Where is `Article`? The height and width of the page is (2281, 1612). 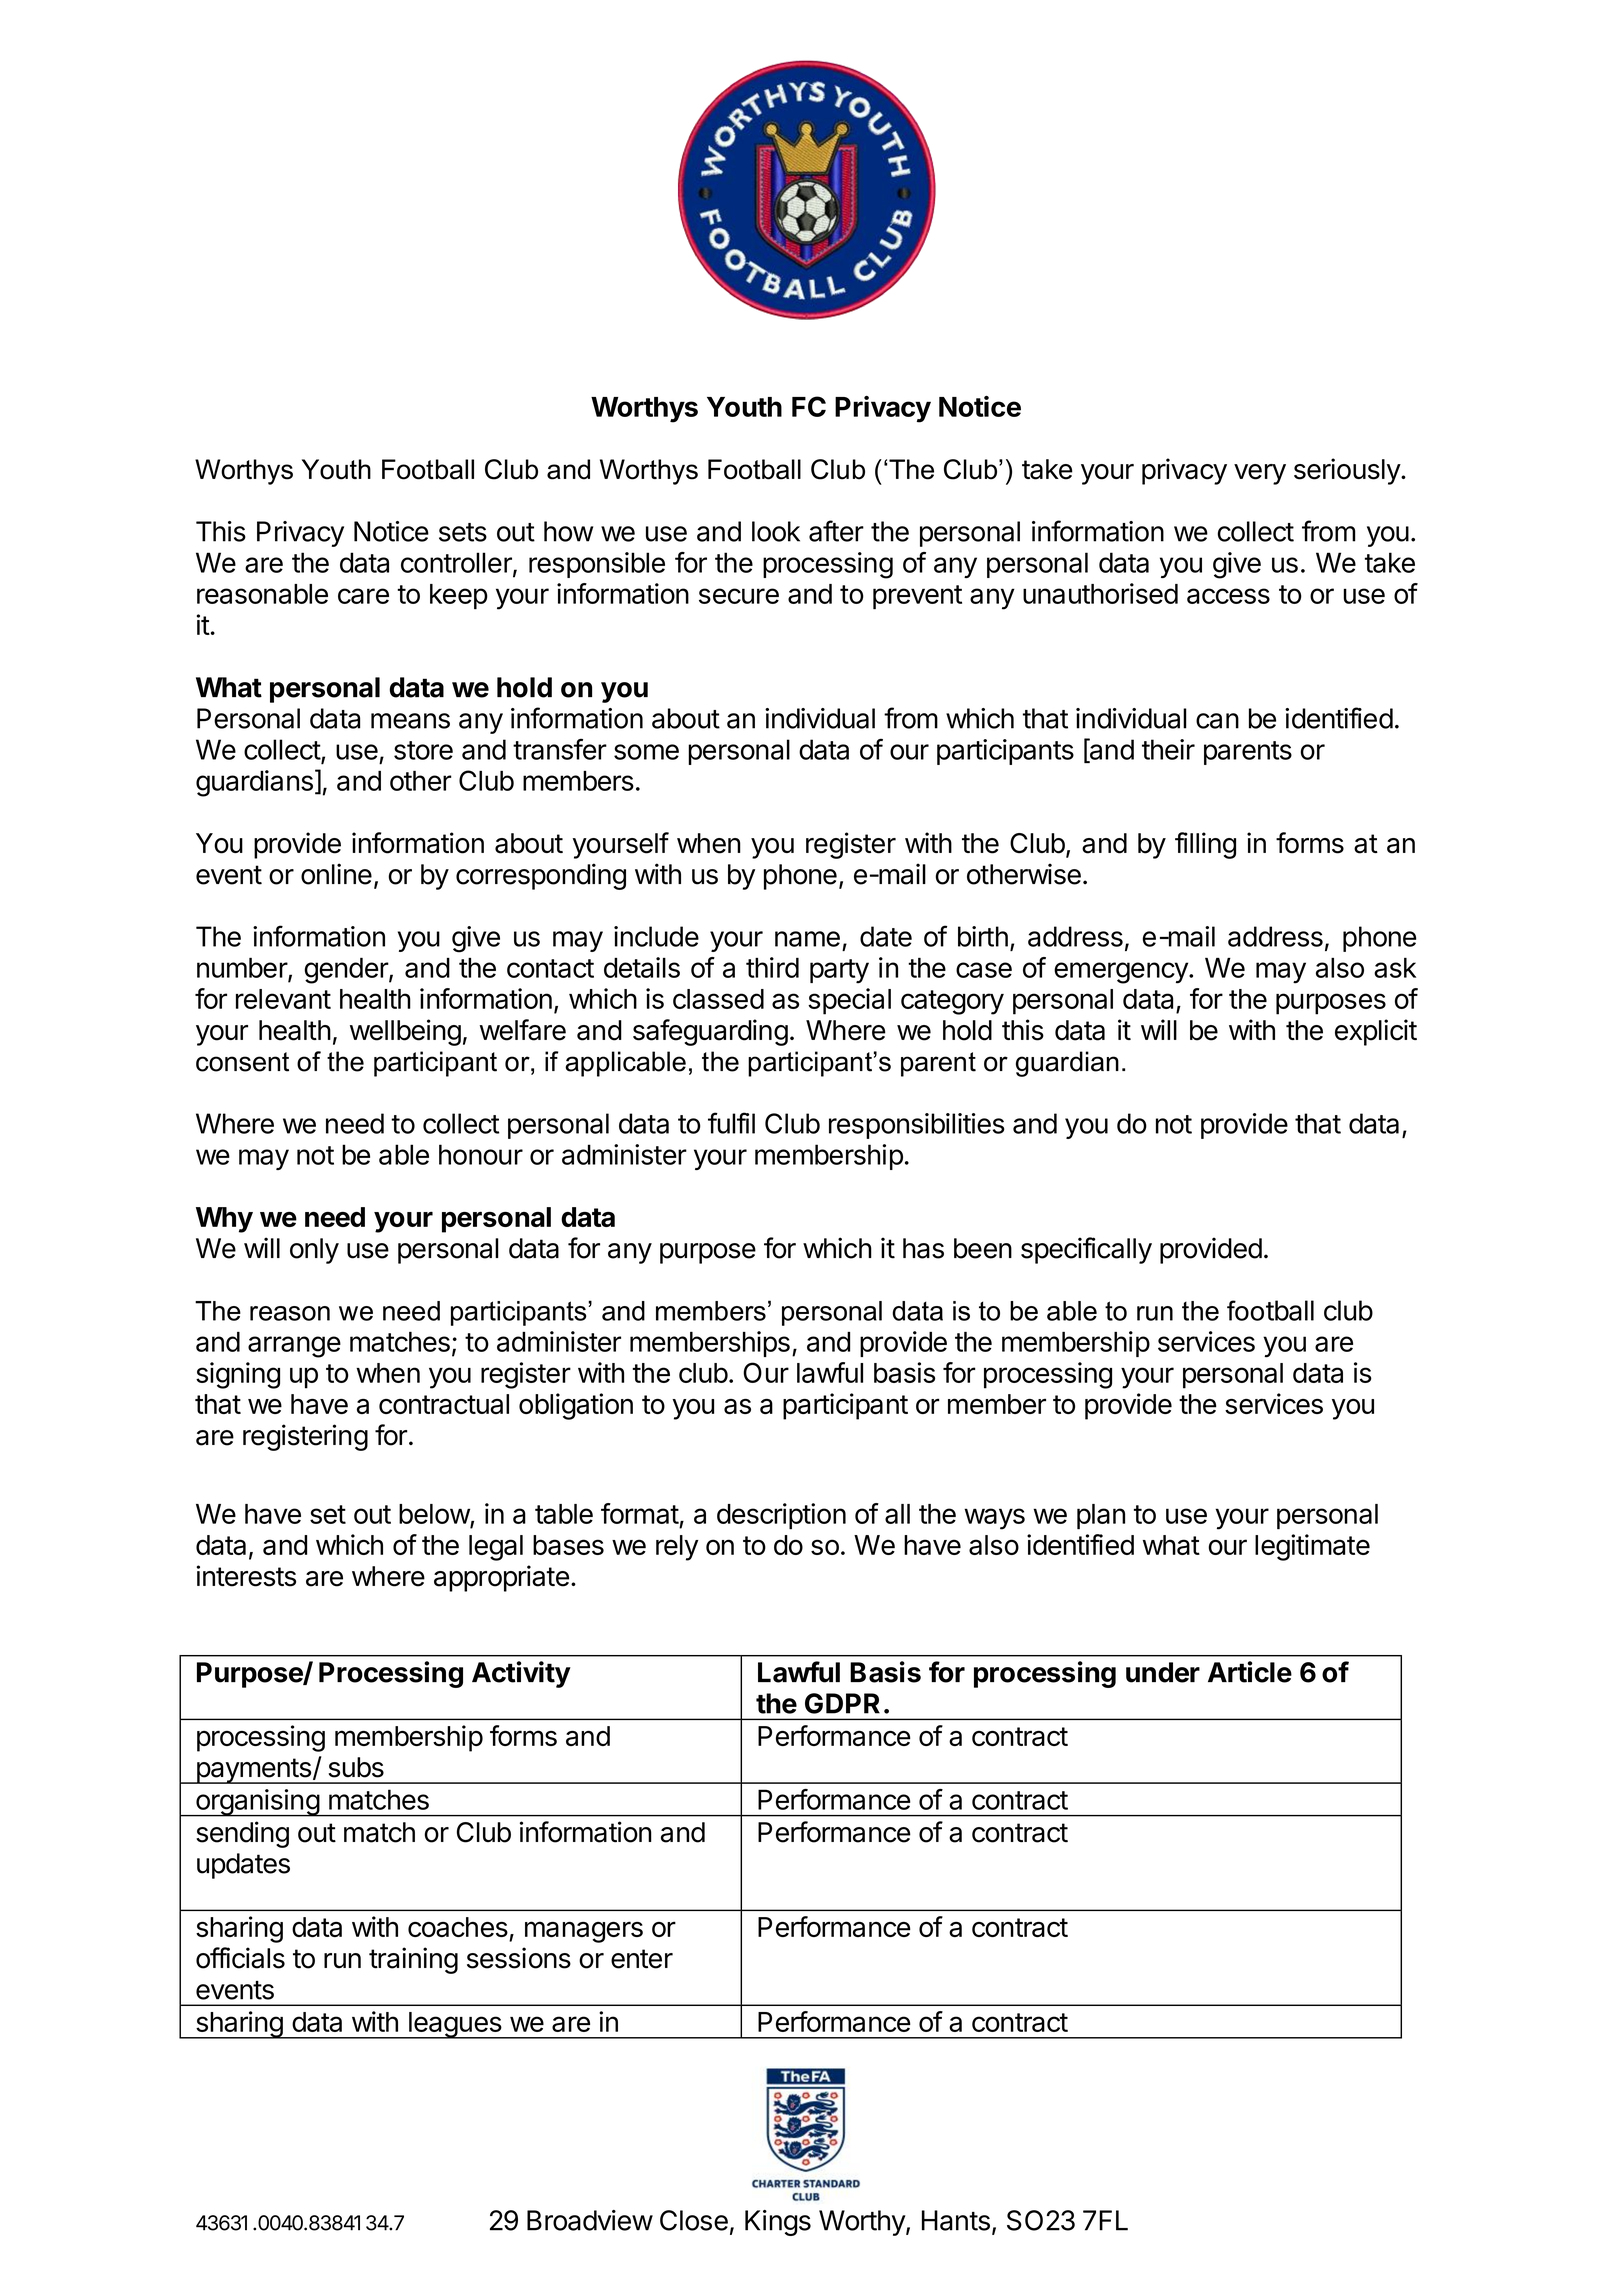 Article is located at coordinates (1250, 1672).
